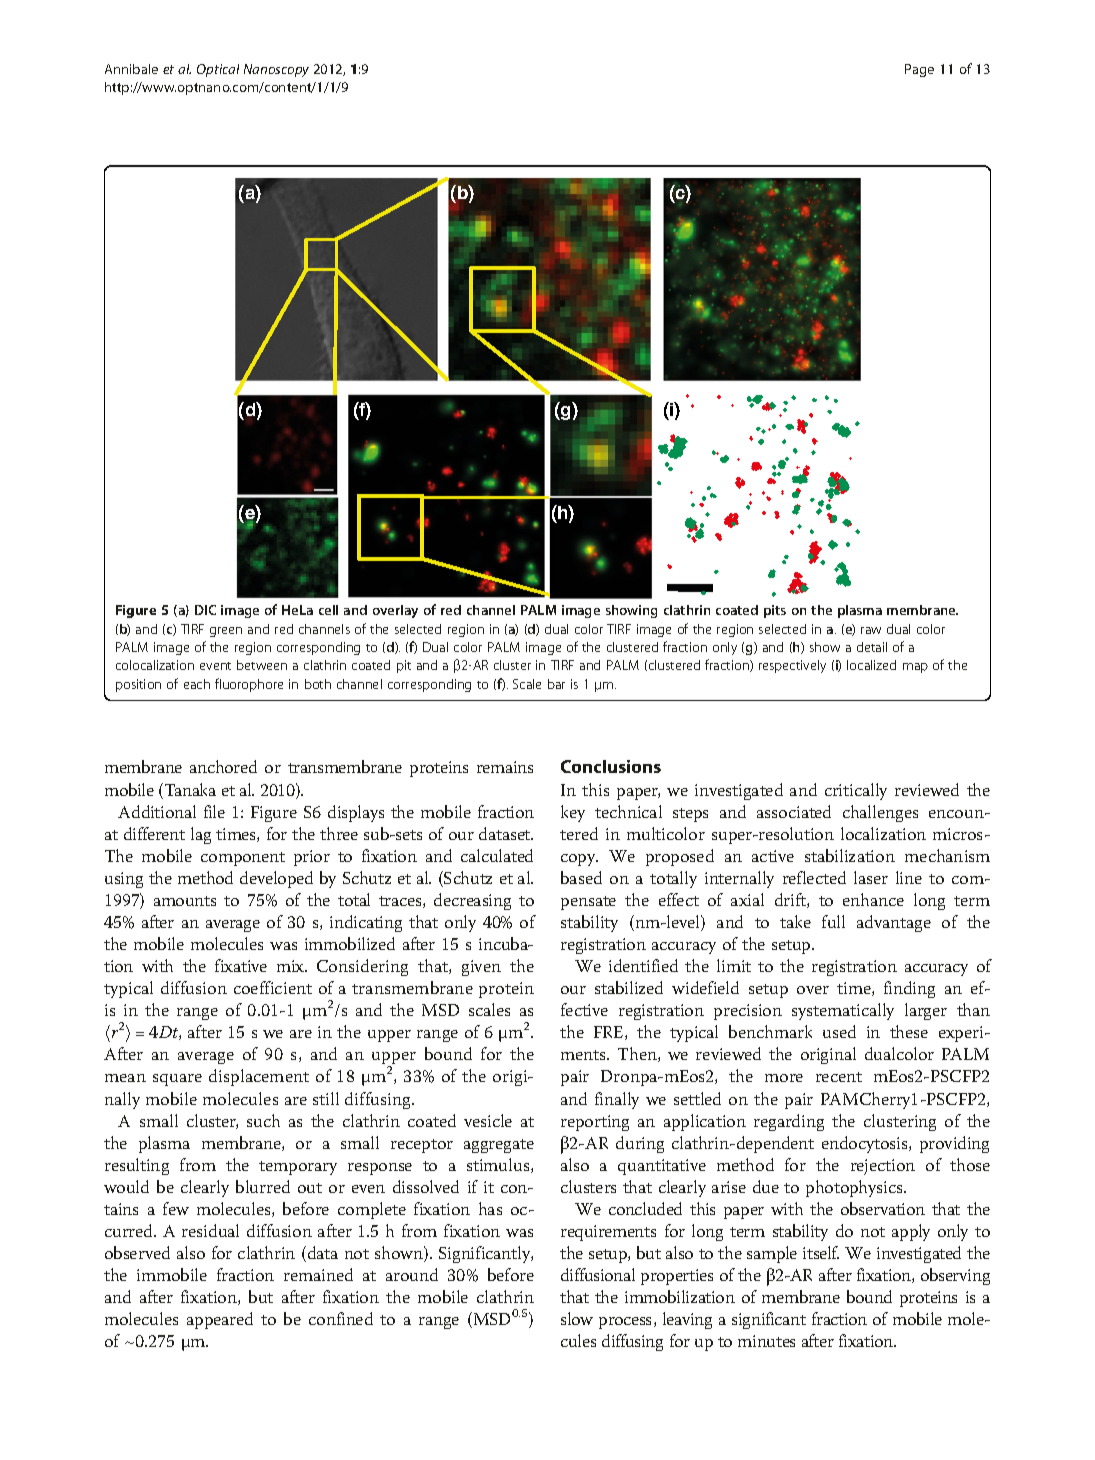 This screenshot has width=1095, height=1460. I want to click on slow, so click(577, 1318).
